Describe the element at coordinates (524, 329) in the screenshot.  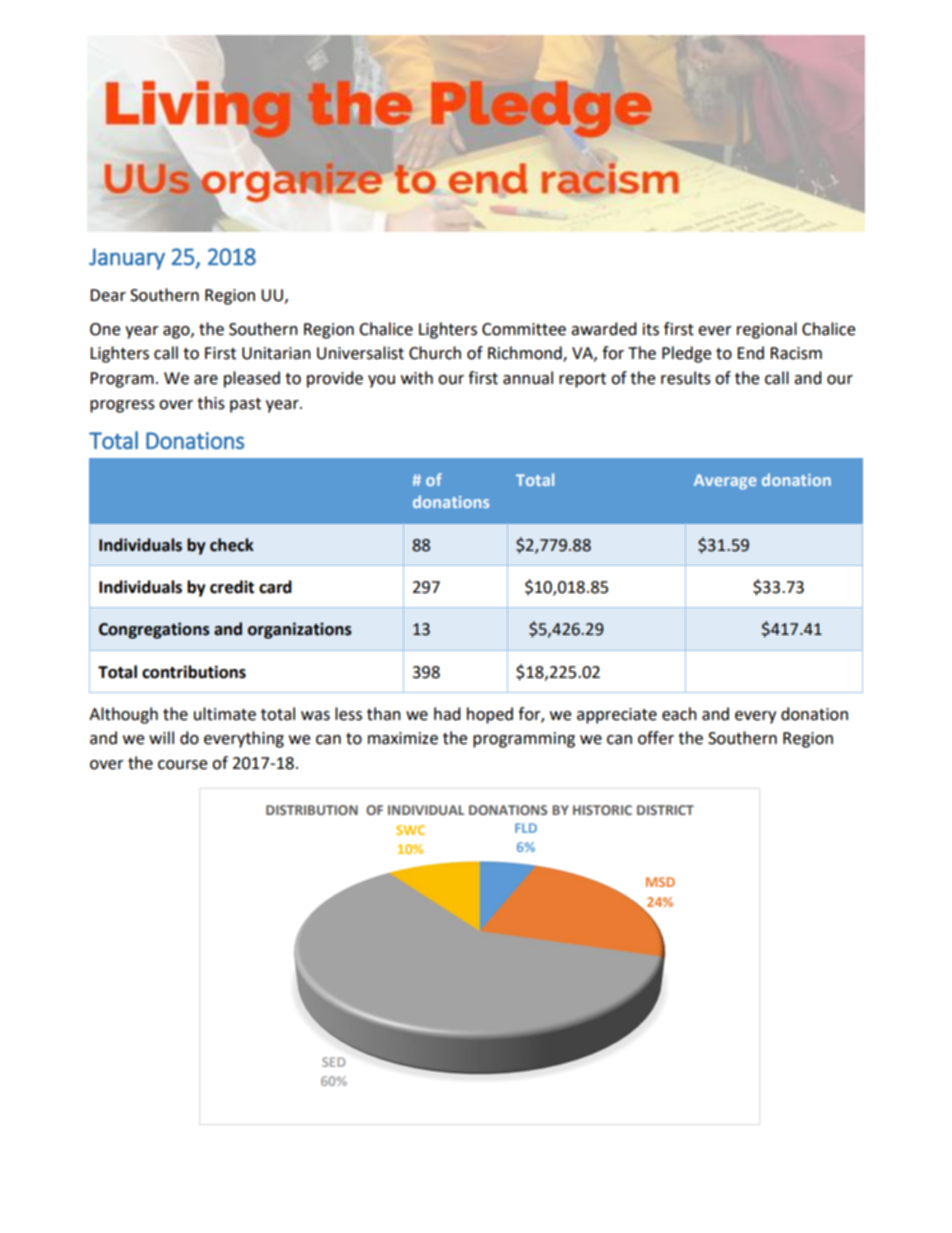
I see `Committee` at that location.
